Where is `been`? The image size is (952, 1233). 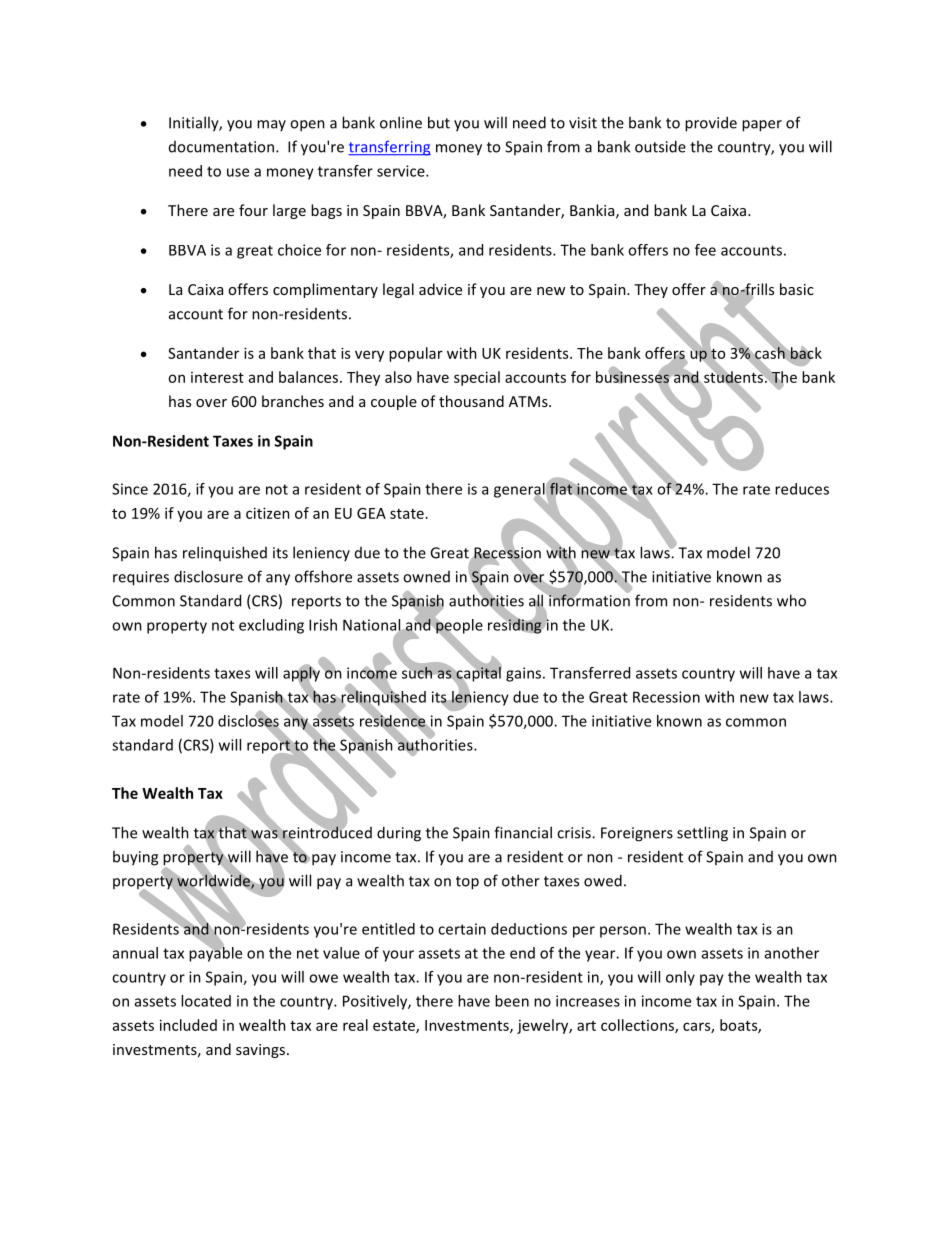
been is located at coordinates (512, 1001).
